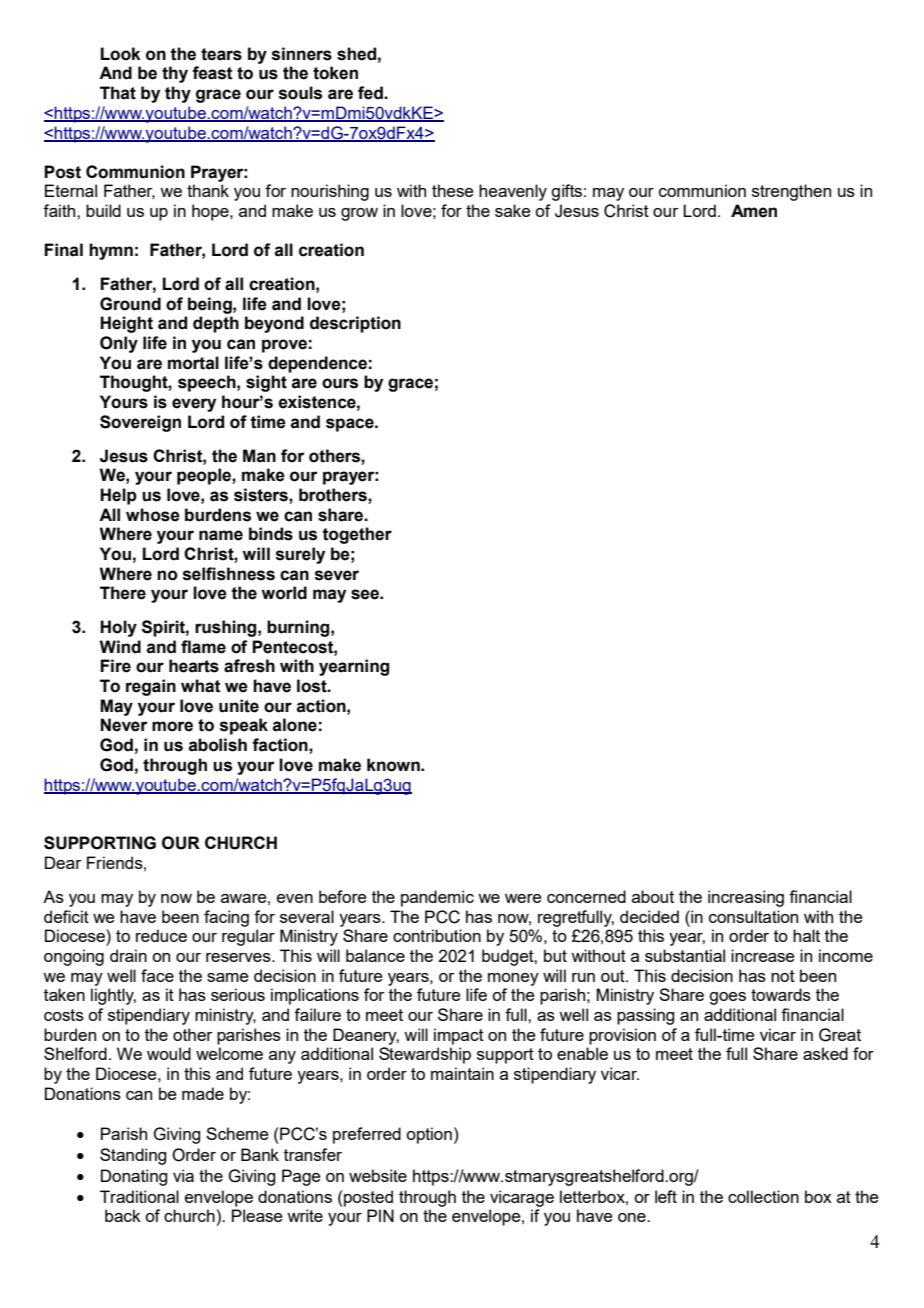 The width and height of the page is (924, 1308). Describe the element at coordinates (134, 1177) in the page. I see `Donating` at that location.
